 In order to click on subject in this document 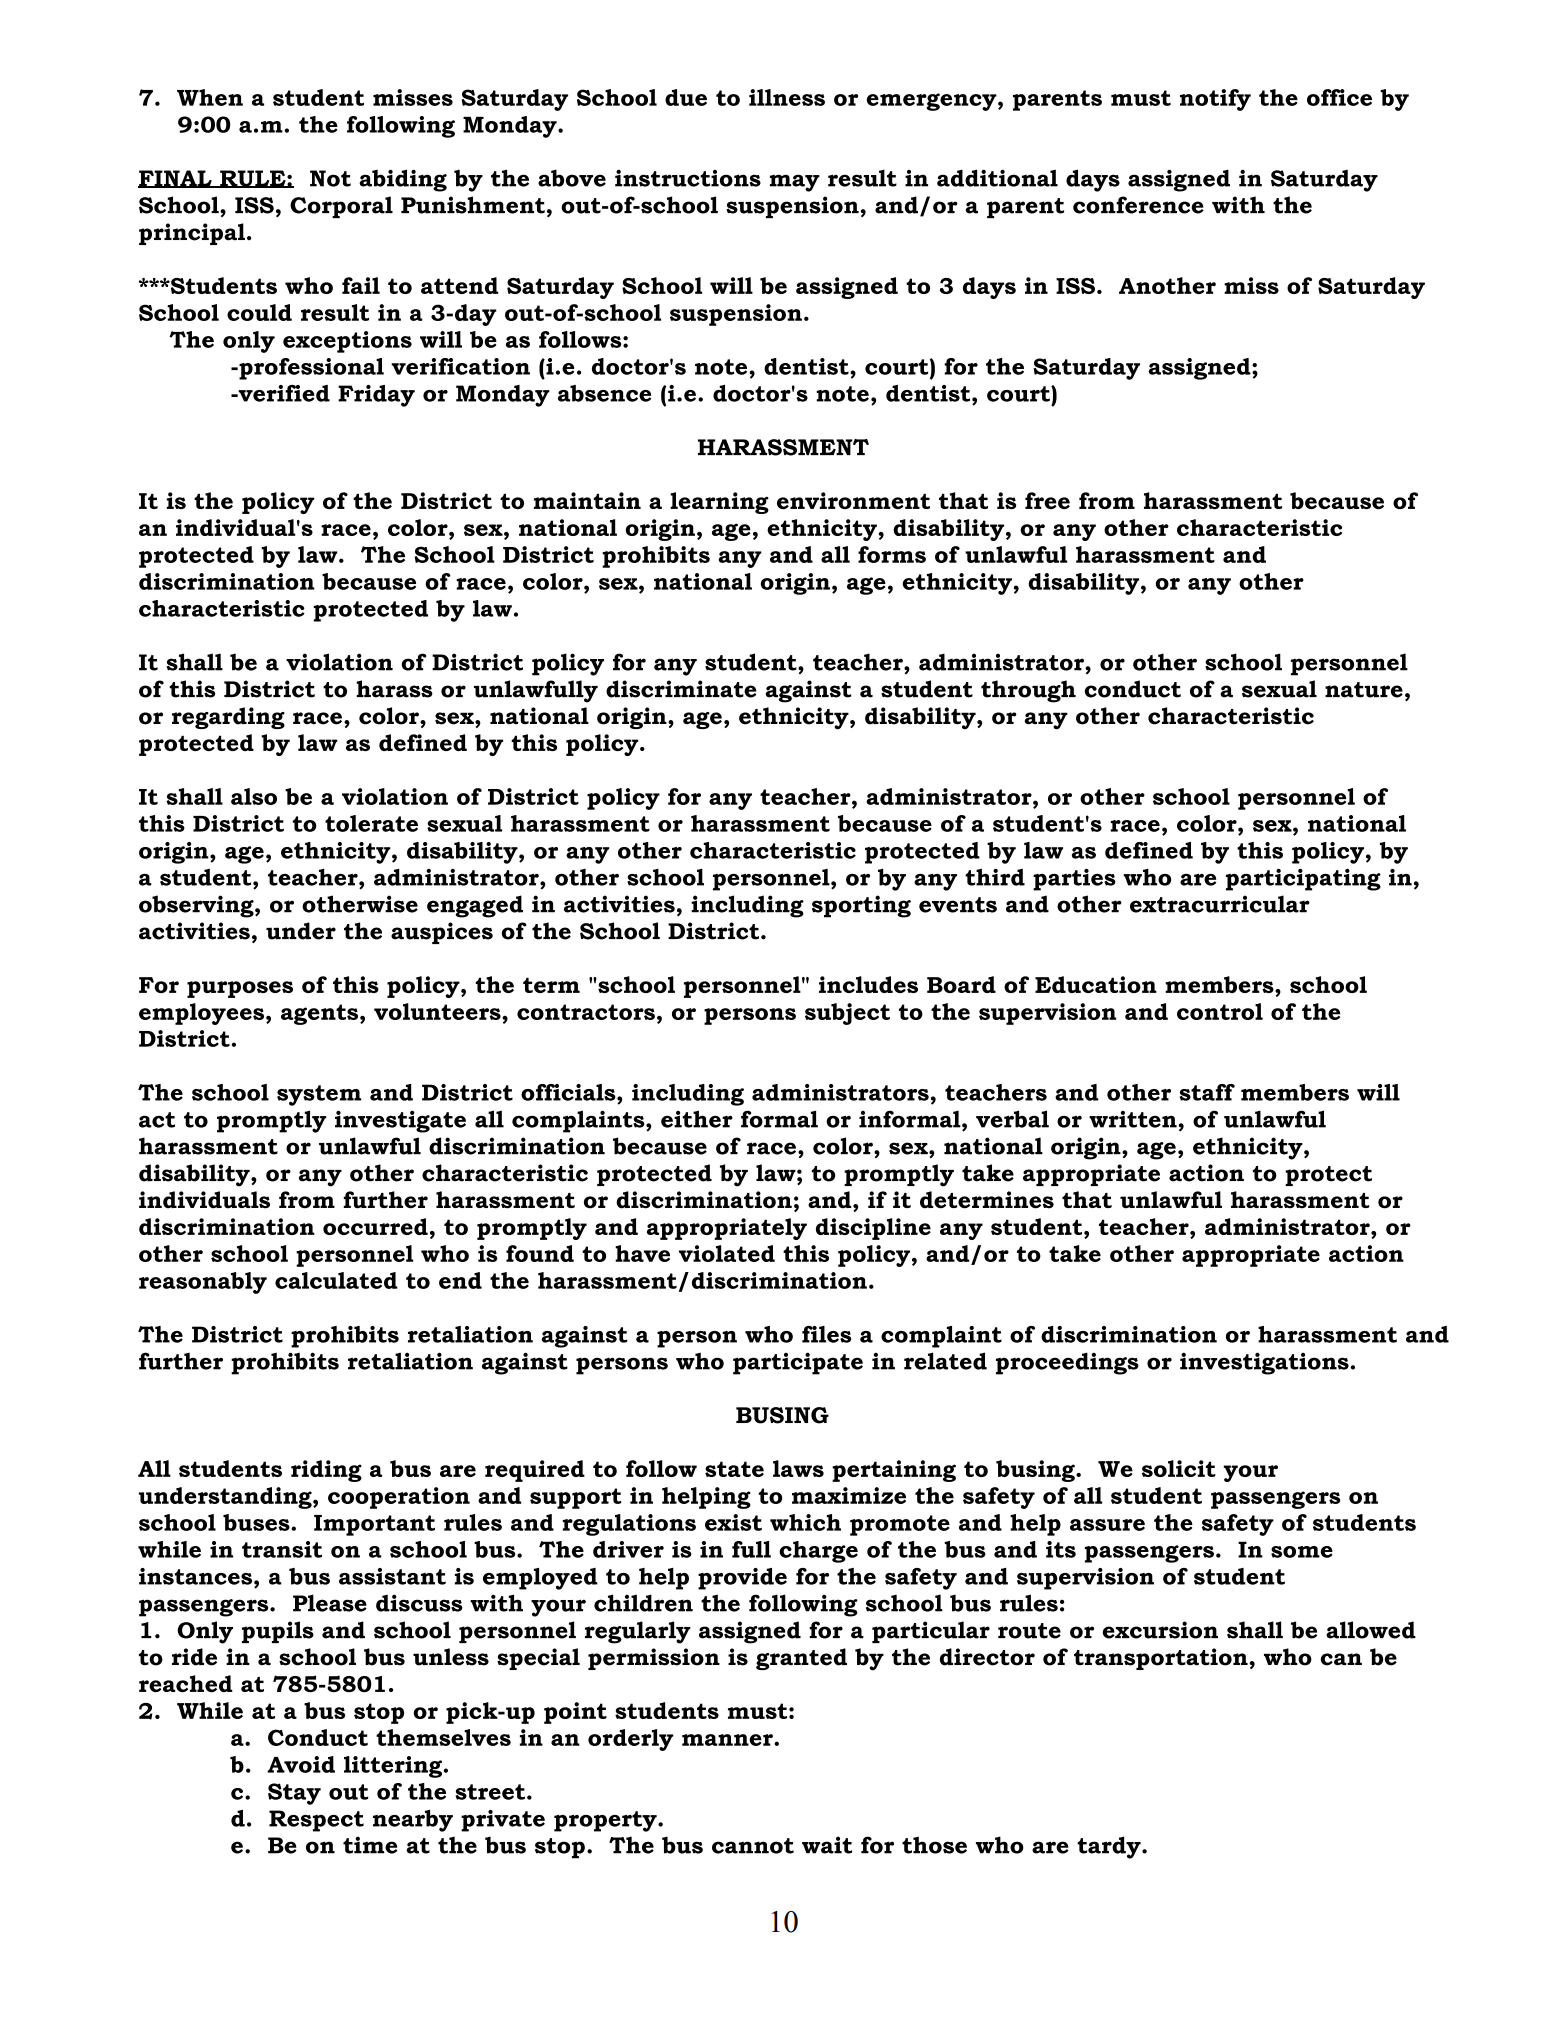, I will do `click(847, 1014)`.
